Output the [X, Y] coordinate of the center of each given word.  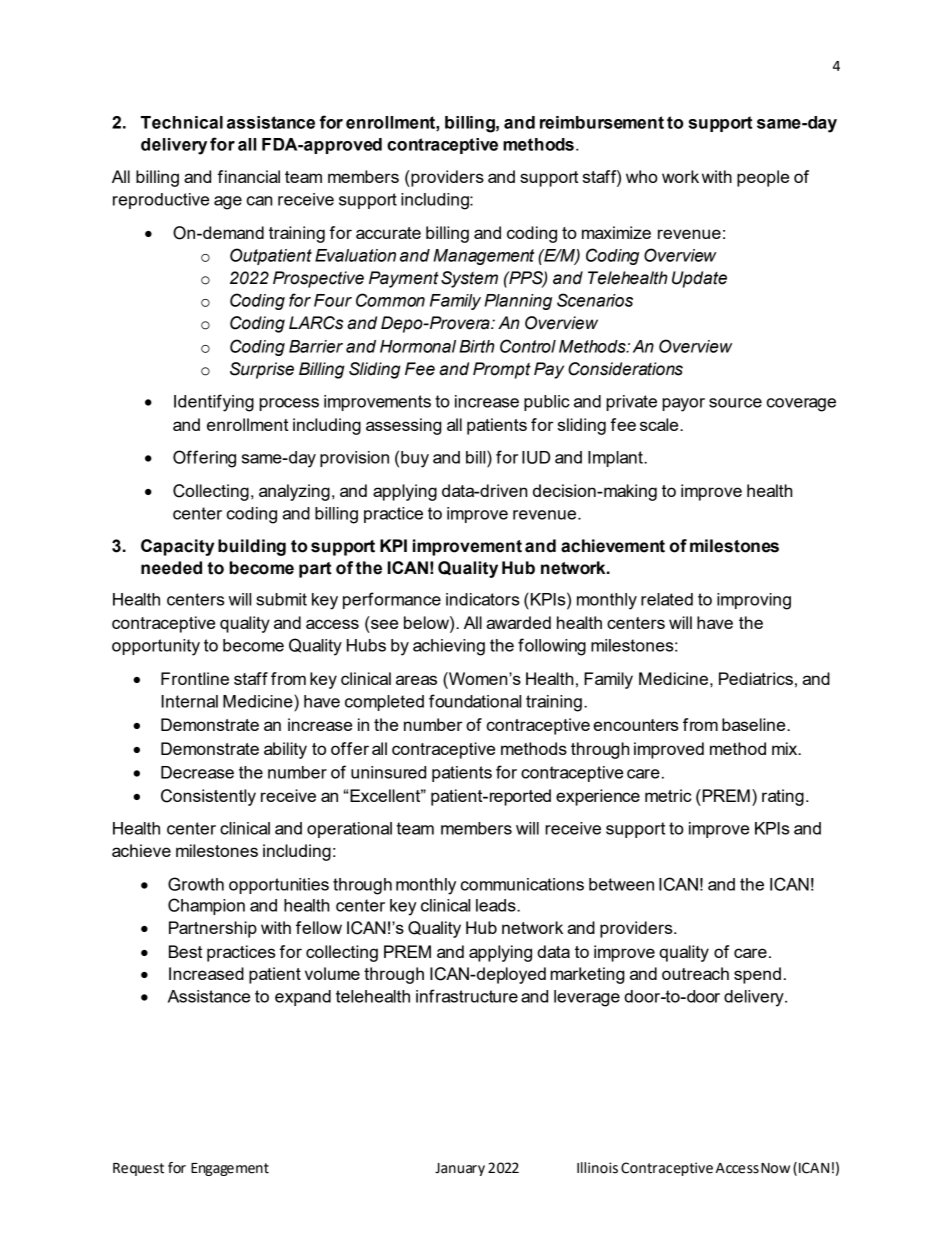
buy [415, 459]
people [763, 178]
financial [249, 176]
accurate [388, 233]
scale [660, 424]
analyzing [294, 492]
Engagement [230, 1169]
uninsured [388, 772]
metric [668, 795]
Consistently [208, 797]
